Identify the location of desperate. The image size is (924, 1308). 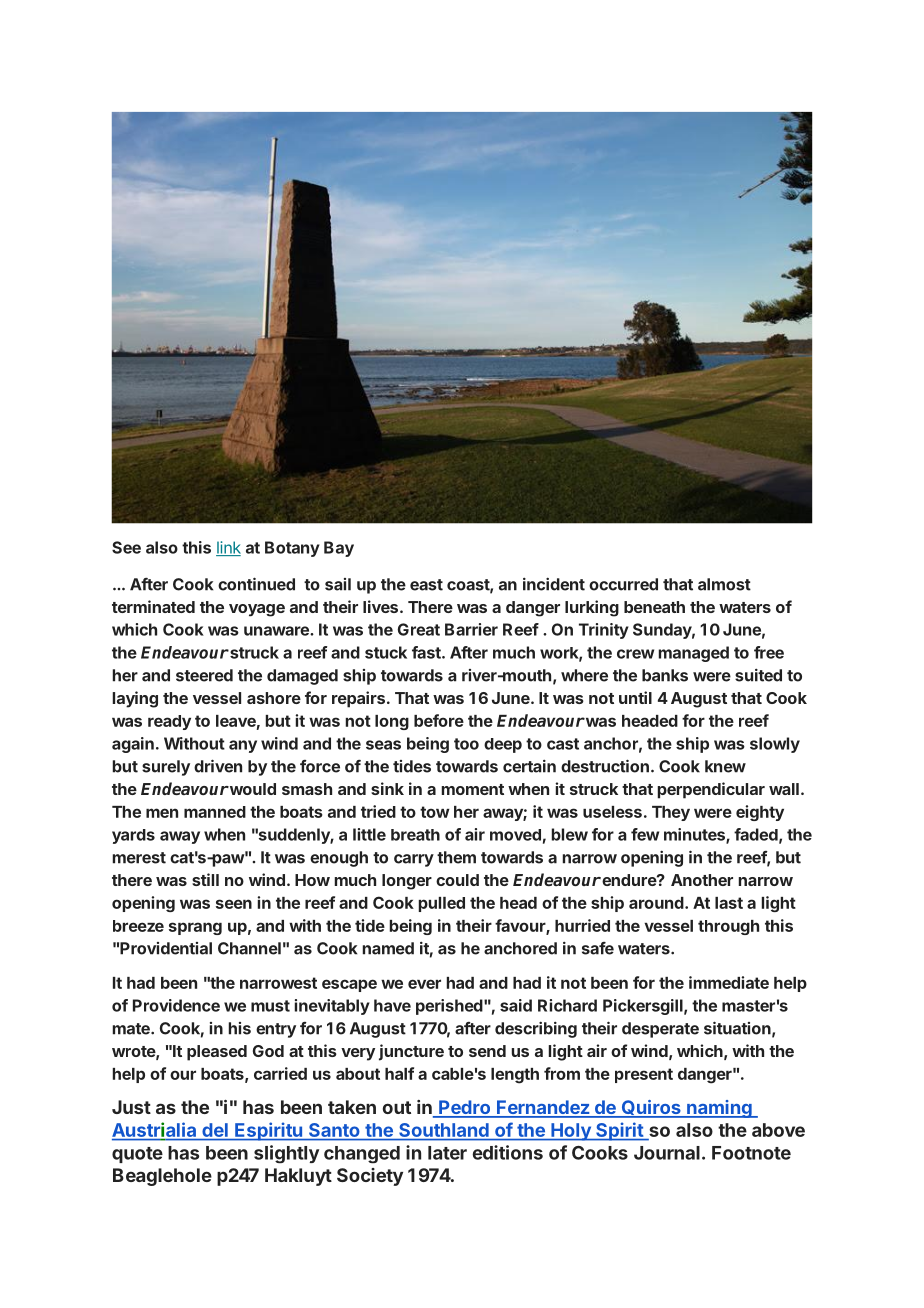
(660, 1030).
